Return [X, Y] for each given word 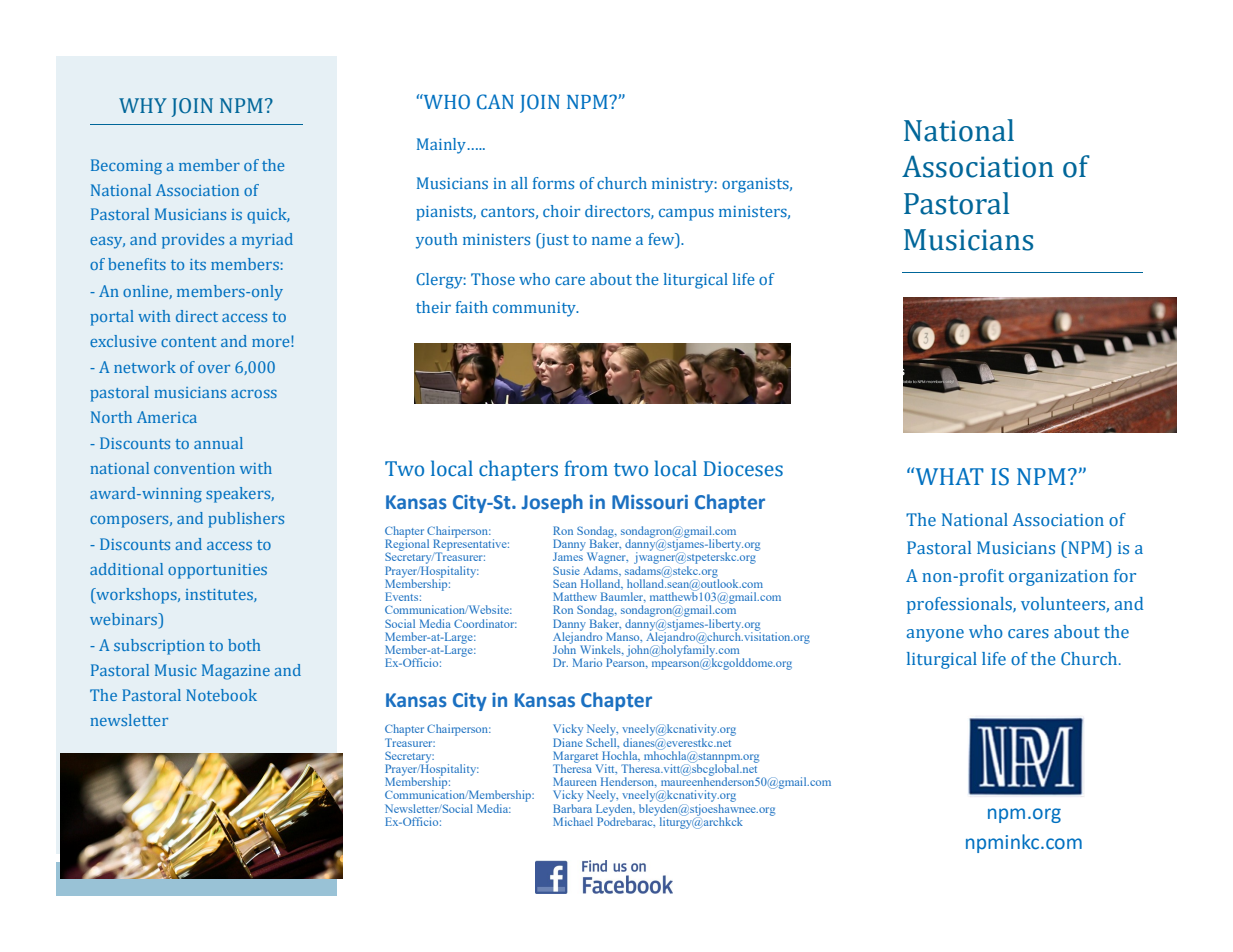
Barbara [572, 807]
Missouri [650, 502]
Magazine [236, 672]
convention [194, 468]
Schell [602, 741]
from [586, 468]
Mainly [442, 146]
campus [686, 214]
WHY [143, 105]
